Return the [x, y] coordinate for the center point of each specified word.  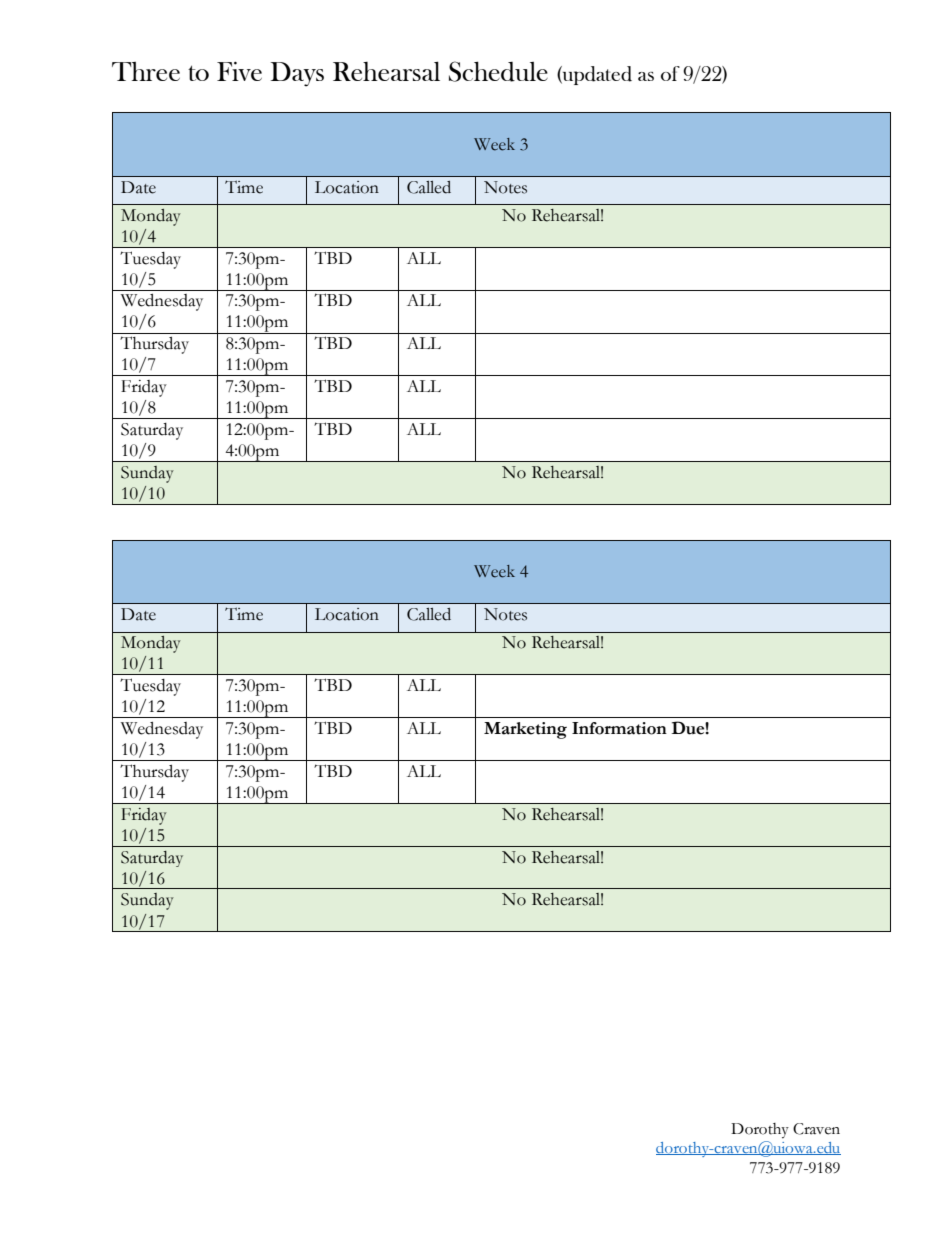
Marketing [525, 730]
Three [146, 71]
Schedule [498, 71]
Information [619, 728]
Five [239, 71]
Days [297, 74]
